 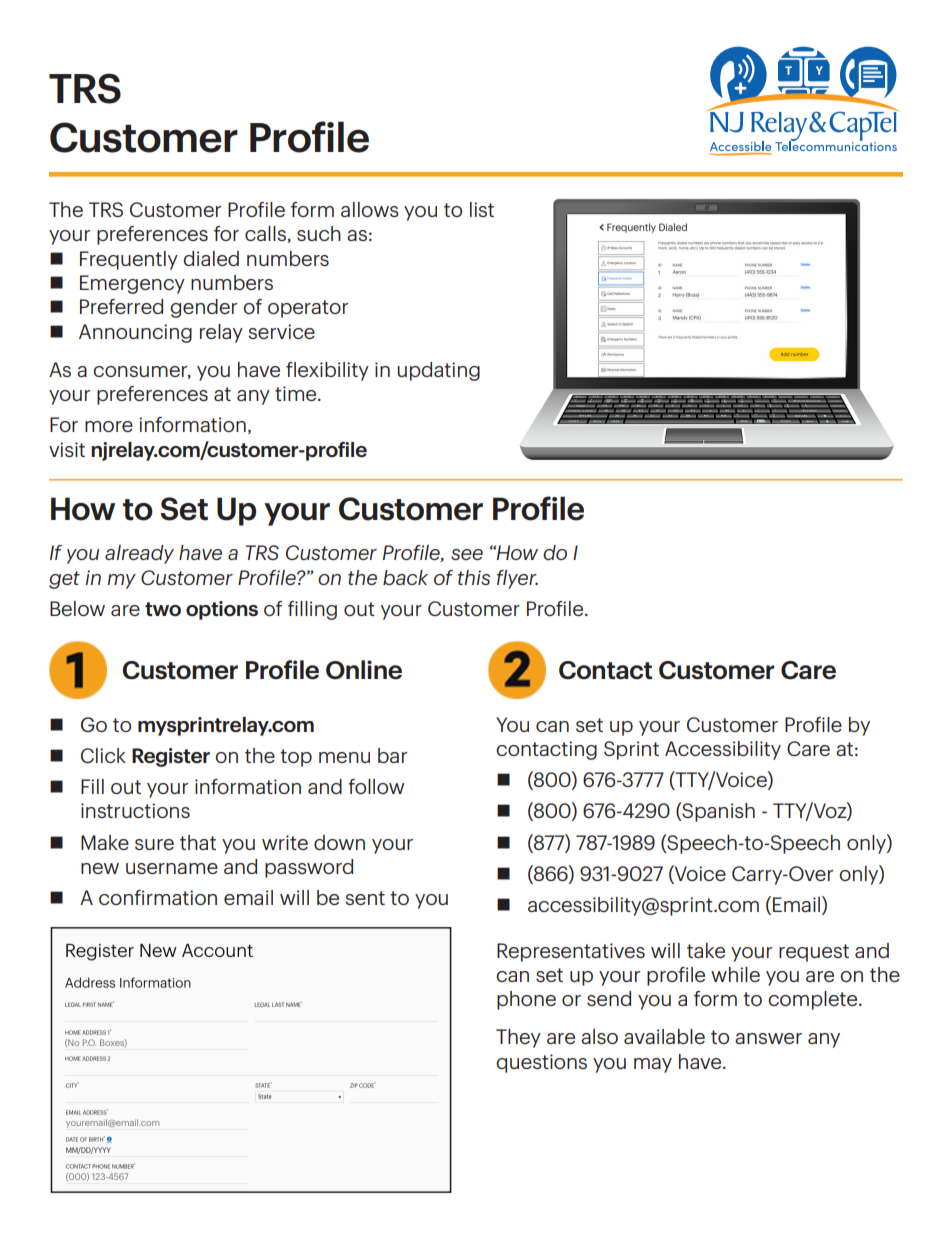 I want to click on bar, so click(x=392, y=755).
